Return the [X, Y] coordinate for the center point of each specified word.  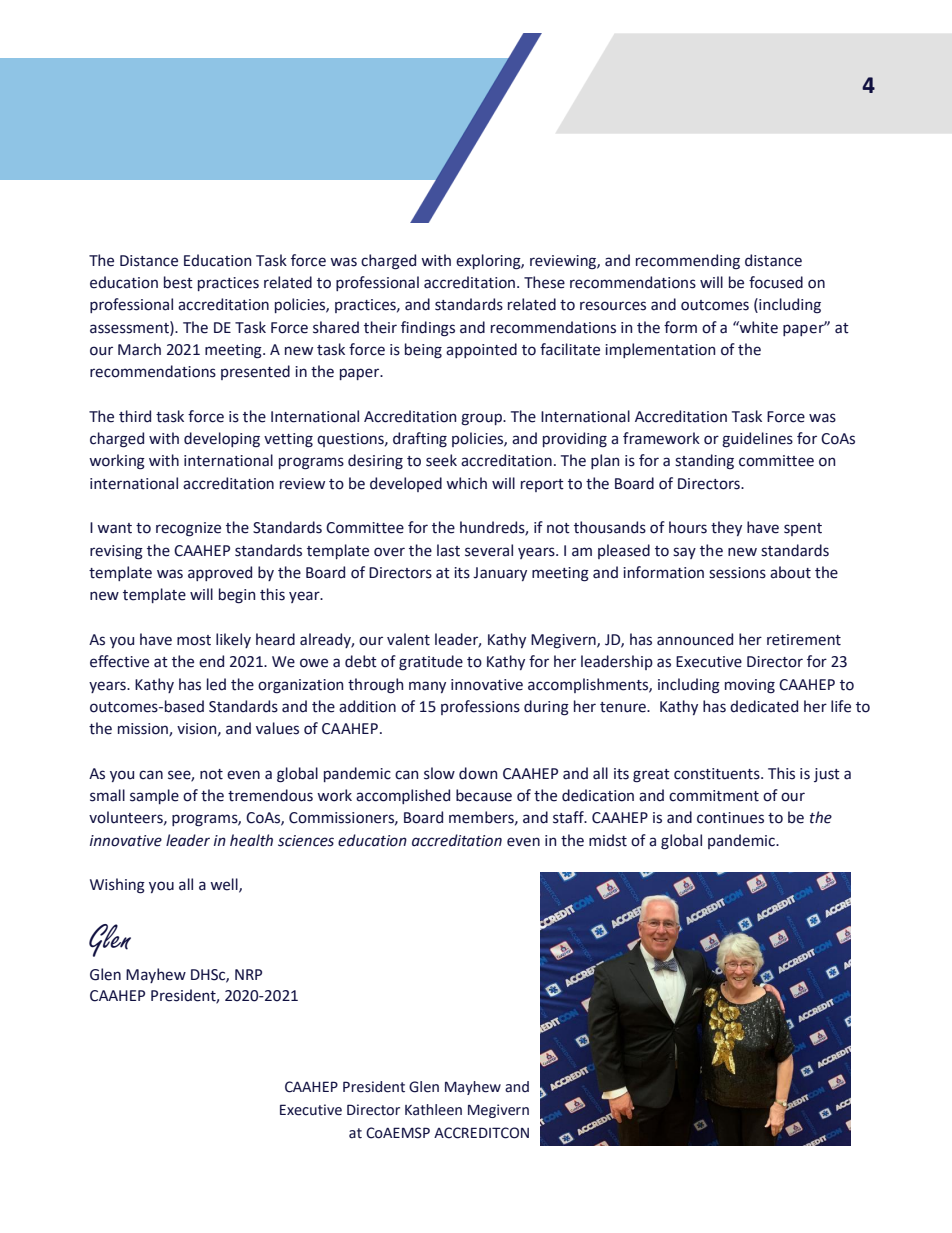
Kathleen [433, 1110]
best [178, 282]
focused [776, 282]
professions [480, 707]
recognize [188, 529]
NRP [248, 974]
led [216, 684]
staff [569, 817]
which [466, 483]
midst [608, 840]
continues [730, 818]
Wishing [117, 886]
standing [704, 462]
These [544, 282]
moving [750, 686]
